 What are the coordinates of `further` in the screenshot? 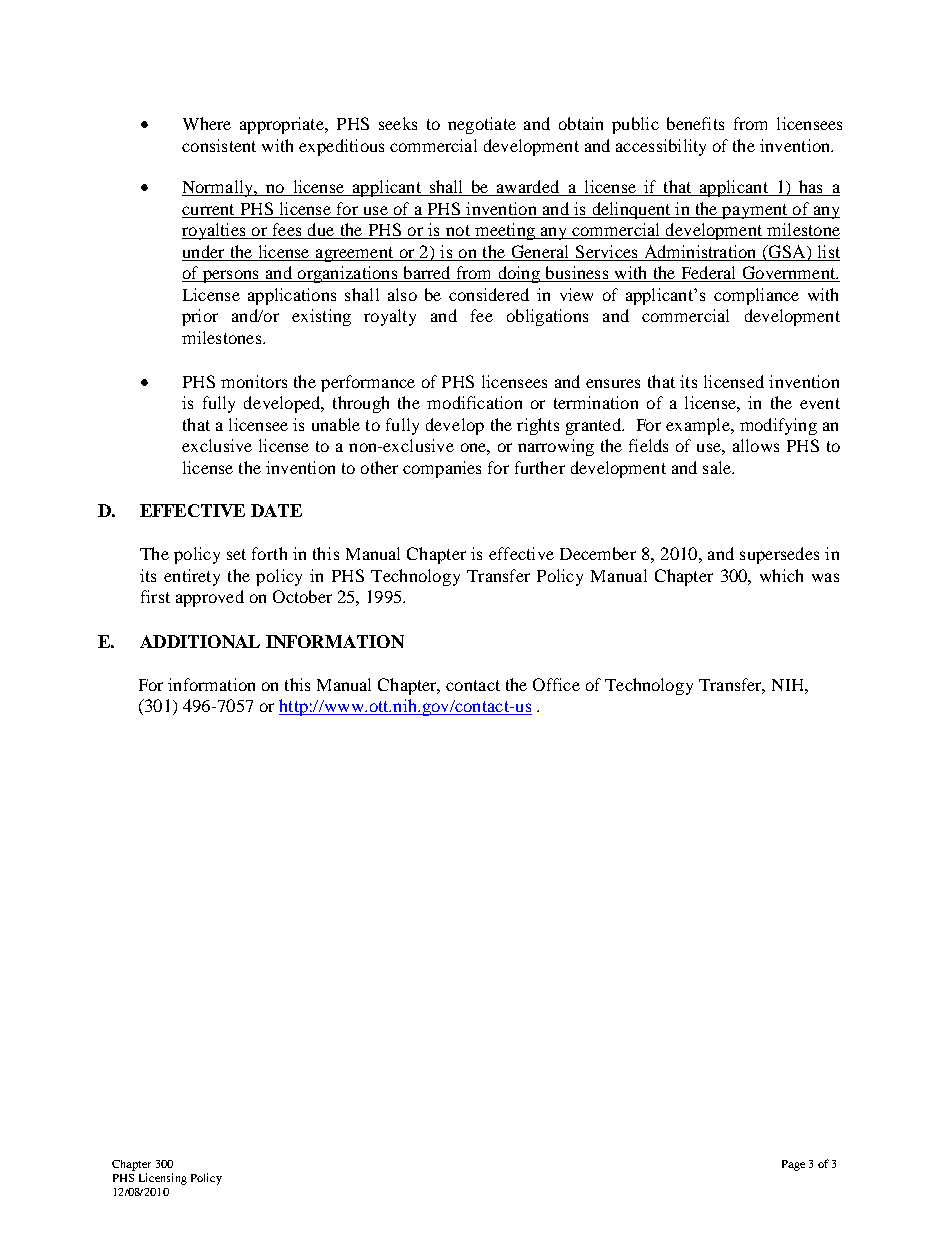 It's located at (540, 467).
